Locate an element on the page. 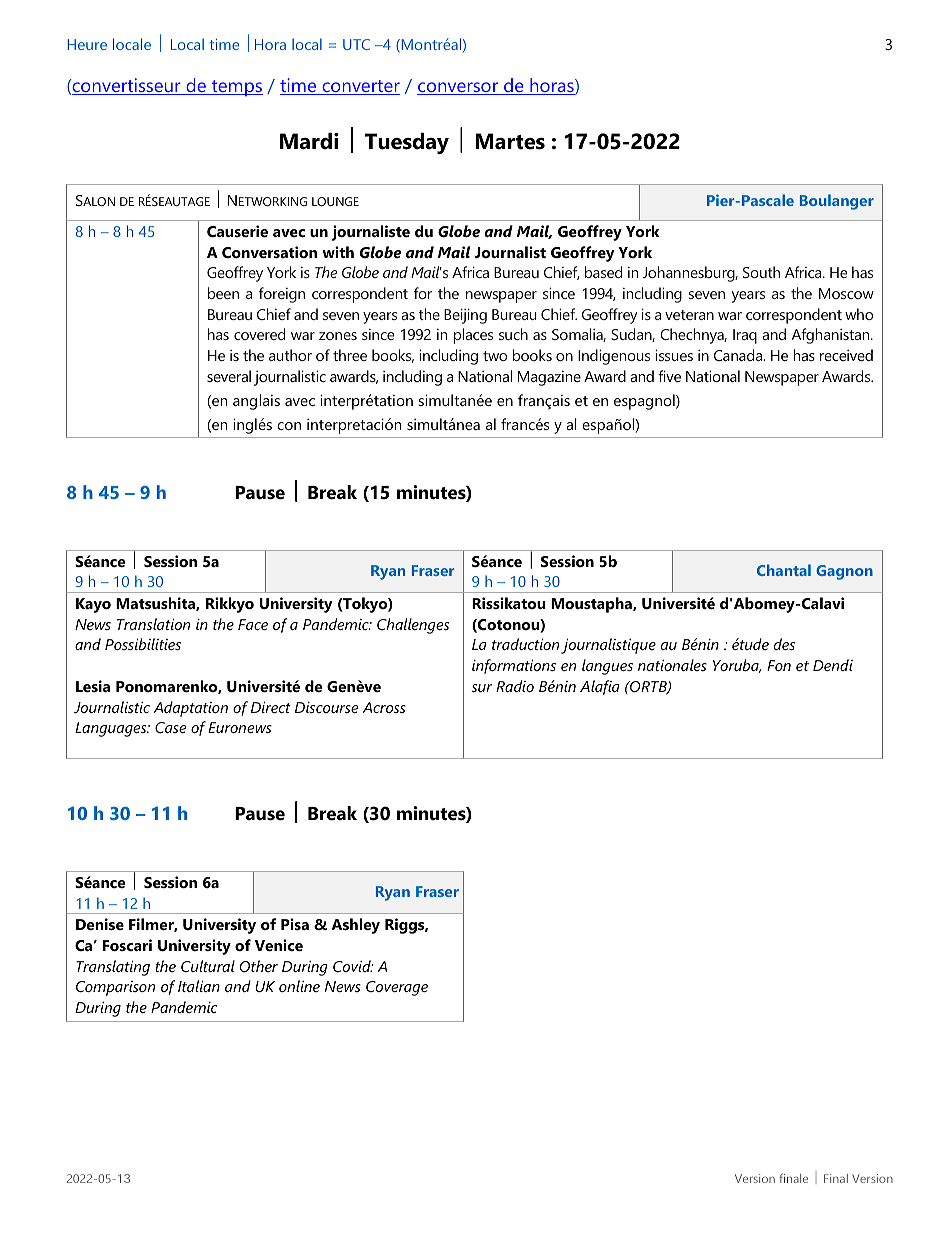 The height and width of the document is (1233, 952). several is located at coordinates (229, 376).
